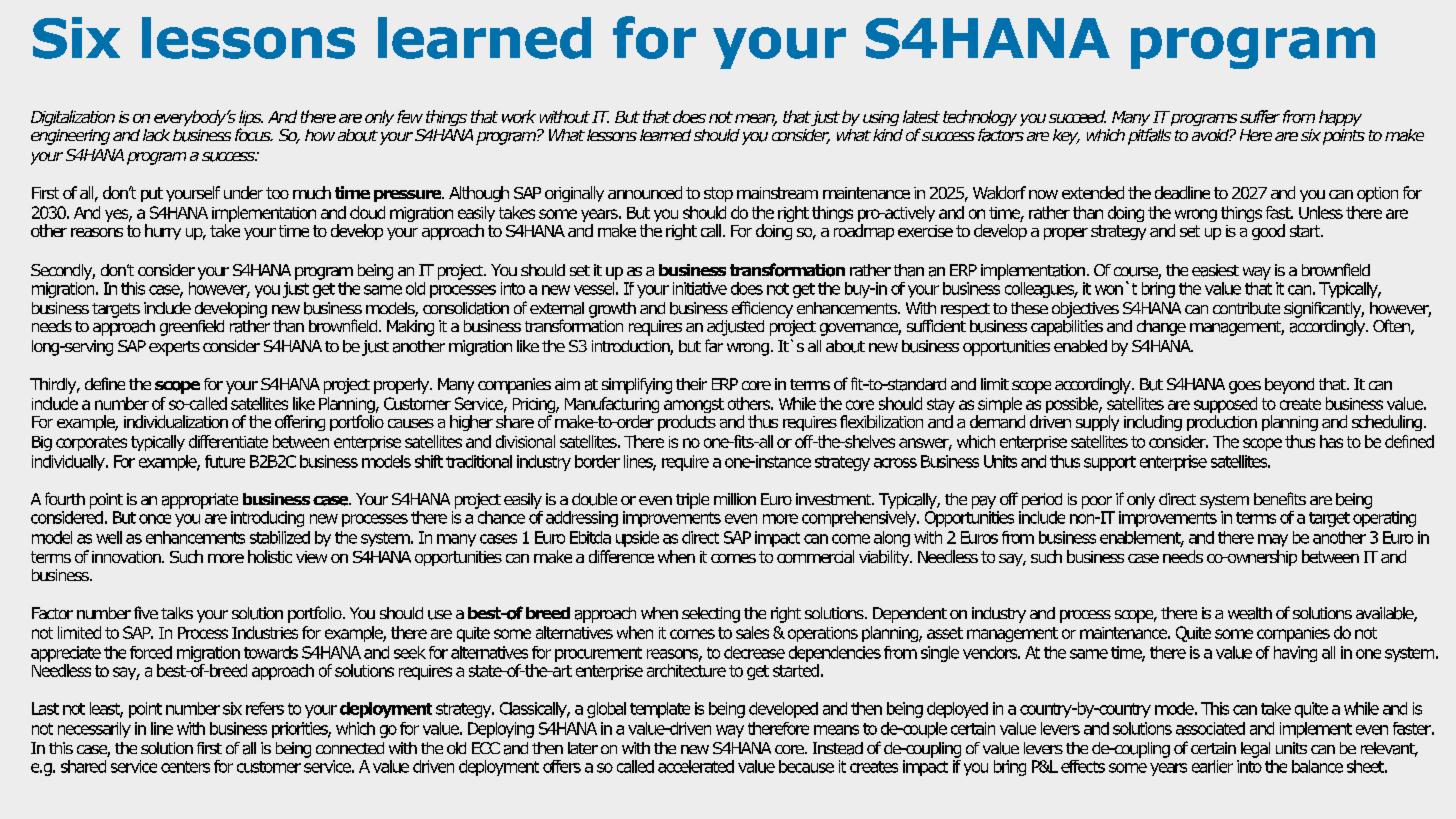 The image size is (1456, 819). I want to click on centers, so click(185, 767).
